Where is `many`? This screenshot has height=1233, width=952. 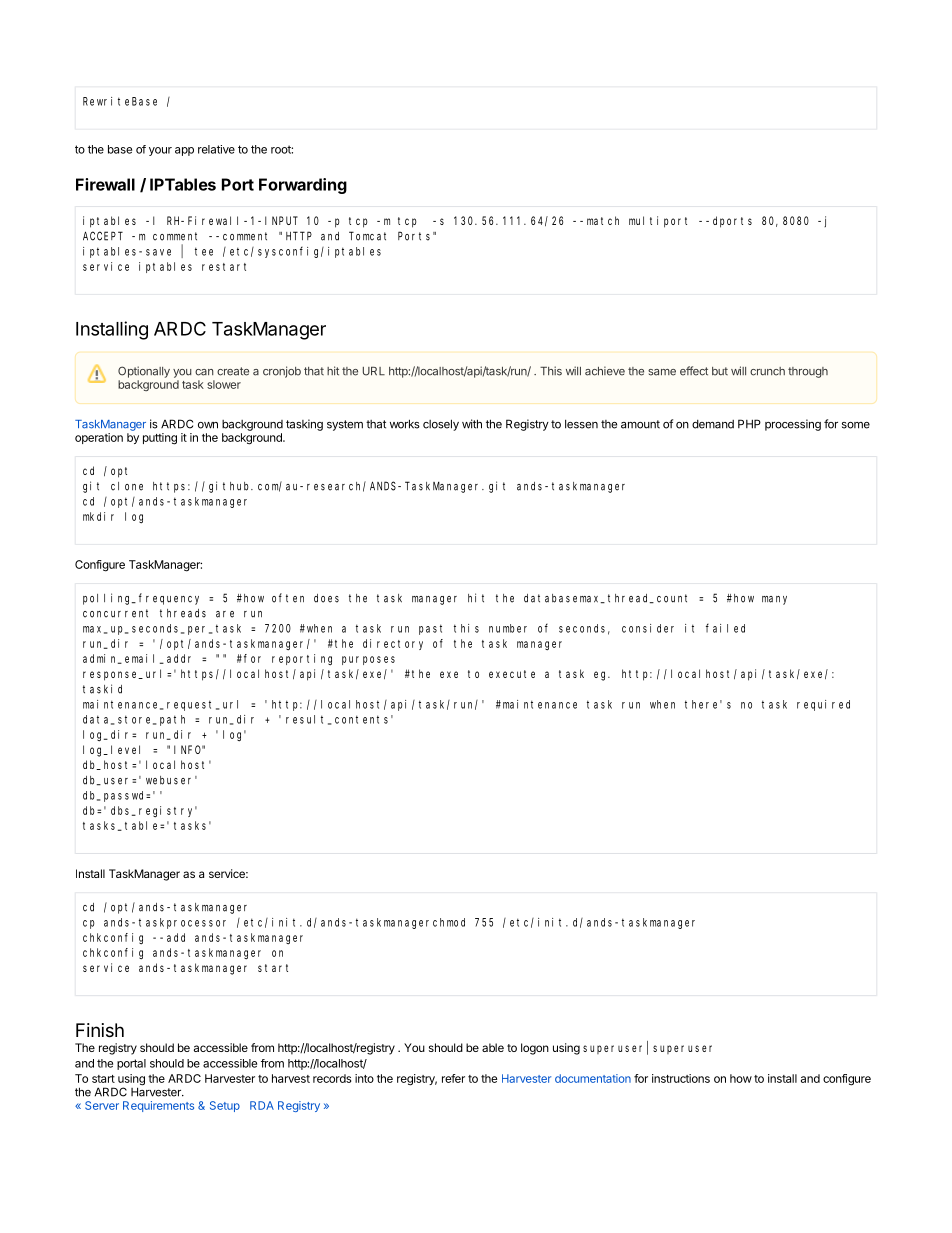 many is located at coordinates (774, 600).
